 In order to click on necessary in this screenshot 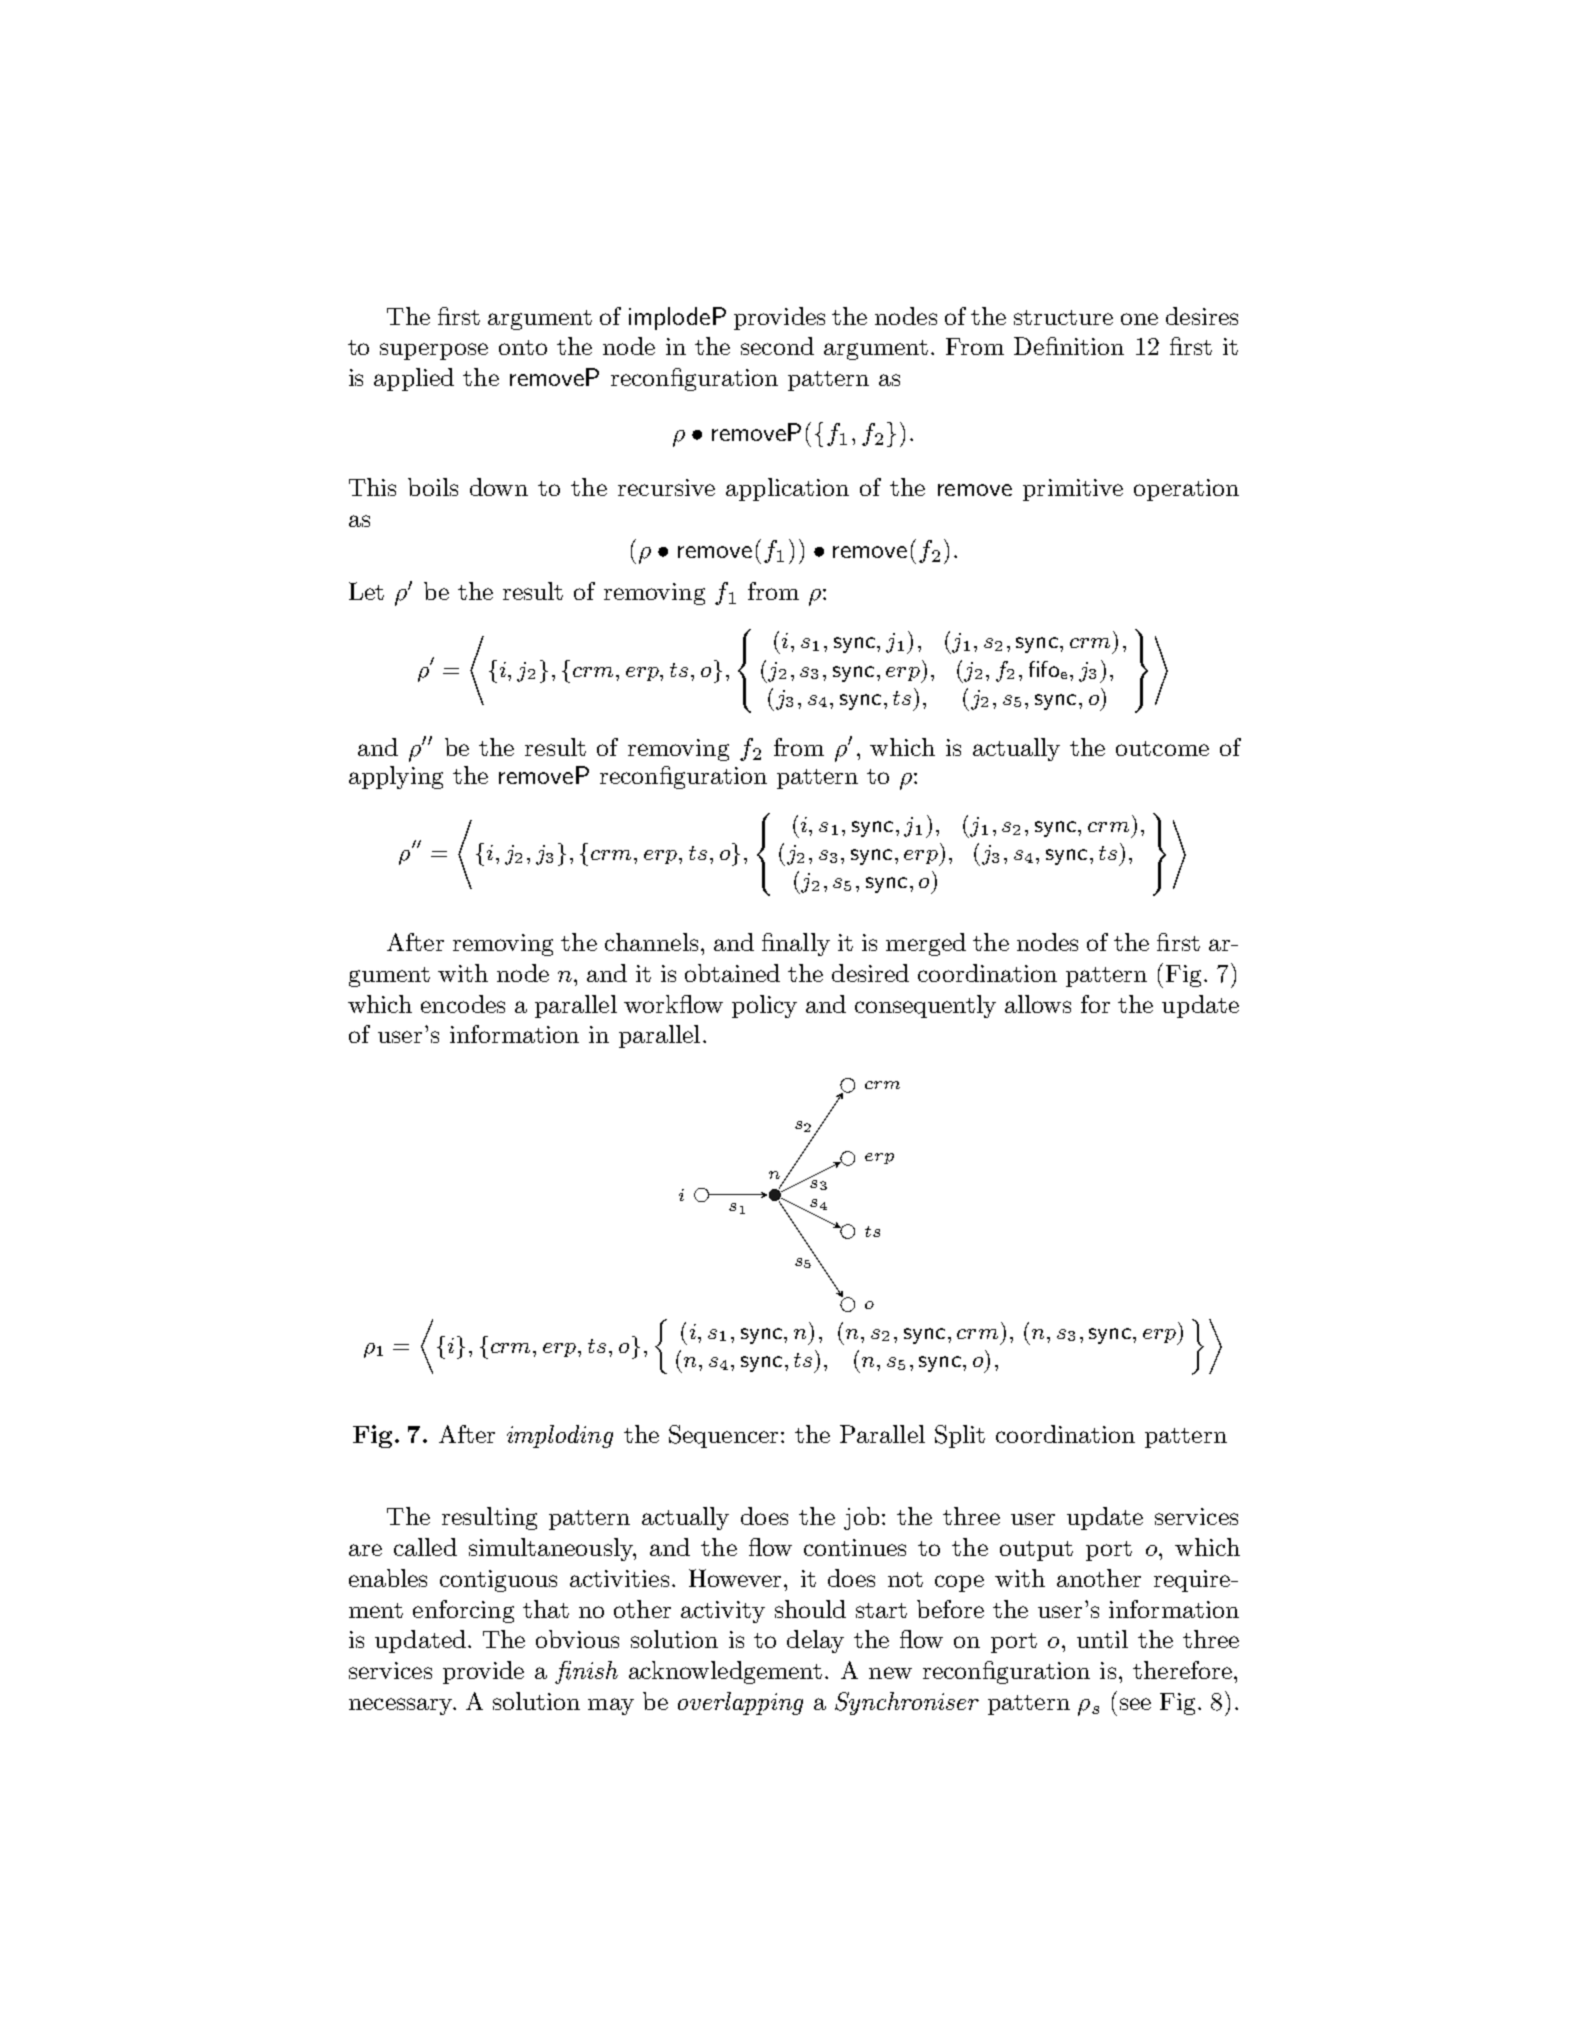, I will do `click(402, 1706)`.
